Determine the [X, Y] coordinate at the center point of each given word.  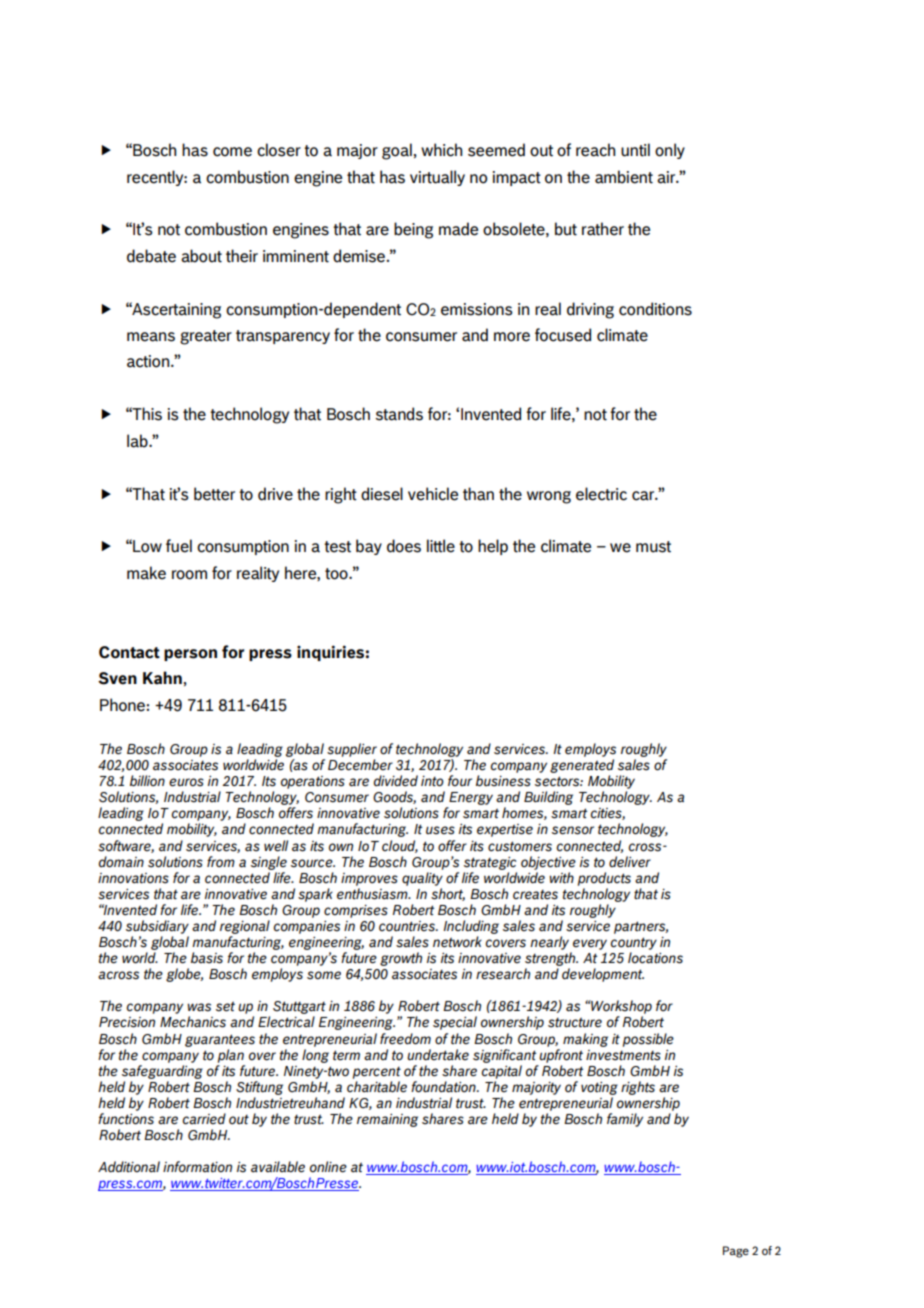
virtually [437, 178]
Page [736, 1252]
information [197, 1167]
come [232, 152]
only [670, 151]
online [328, 1167]
